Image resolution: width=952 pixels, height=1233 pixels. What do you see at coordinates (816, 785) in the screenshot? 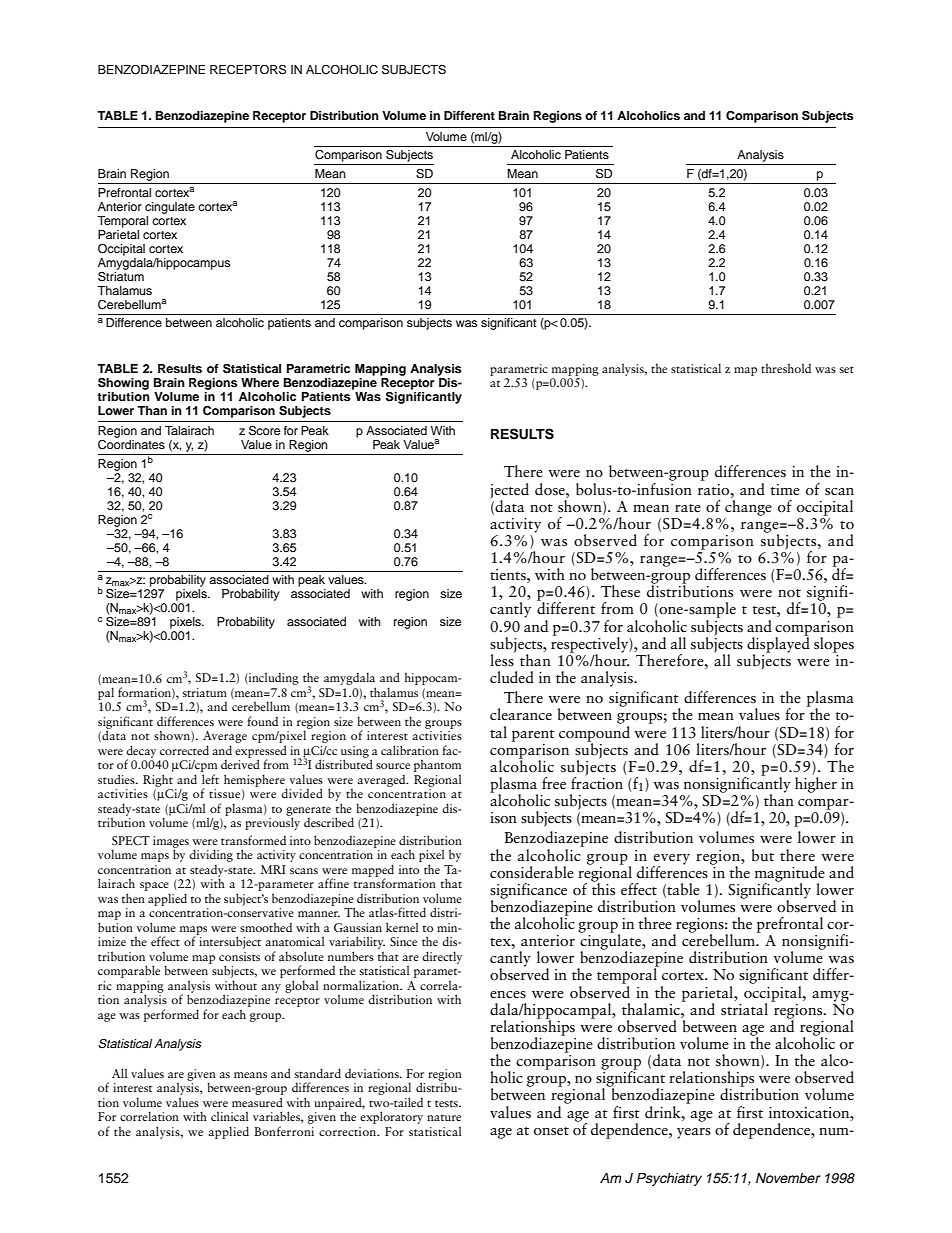
I see `higher` at bounding box center [816, 785].
